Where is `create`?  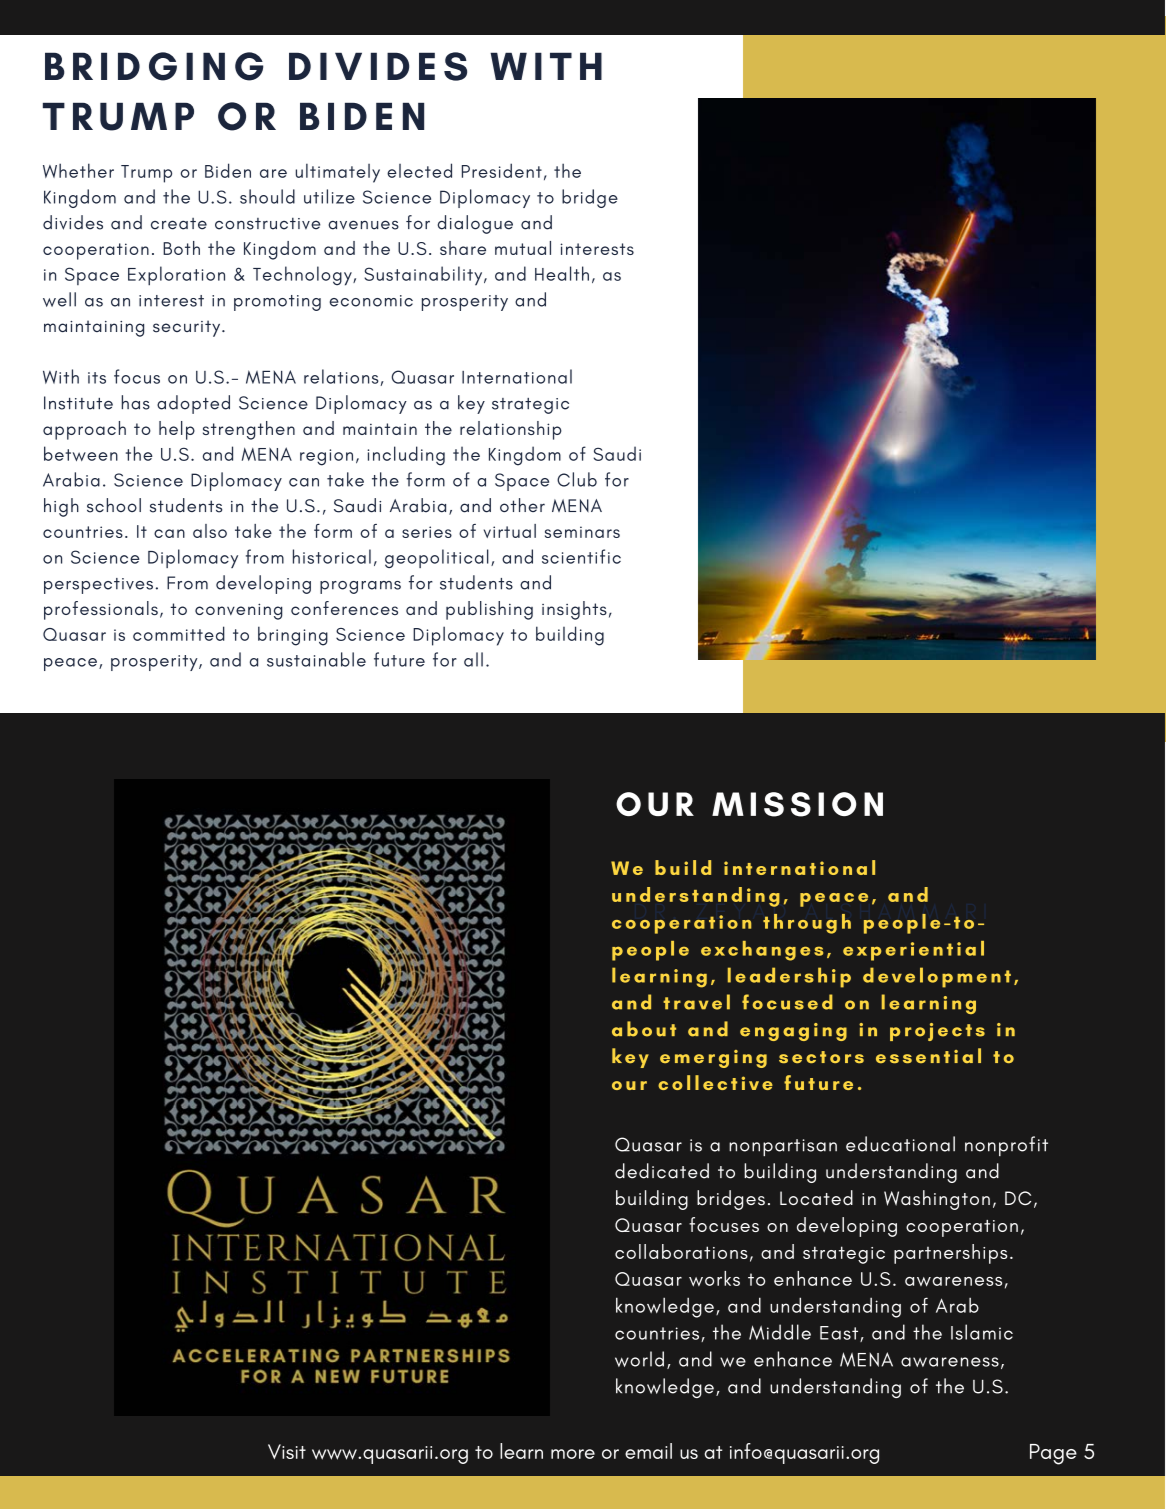 create is located at coordinates (179, 224).
